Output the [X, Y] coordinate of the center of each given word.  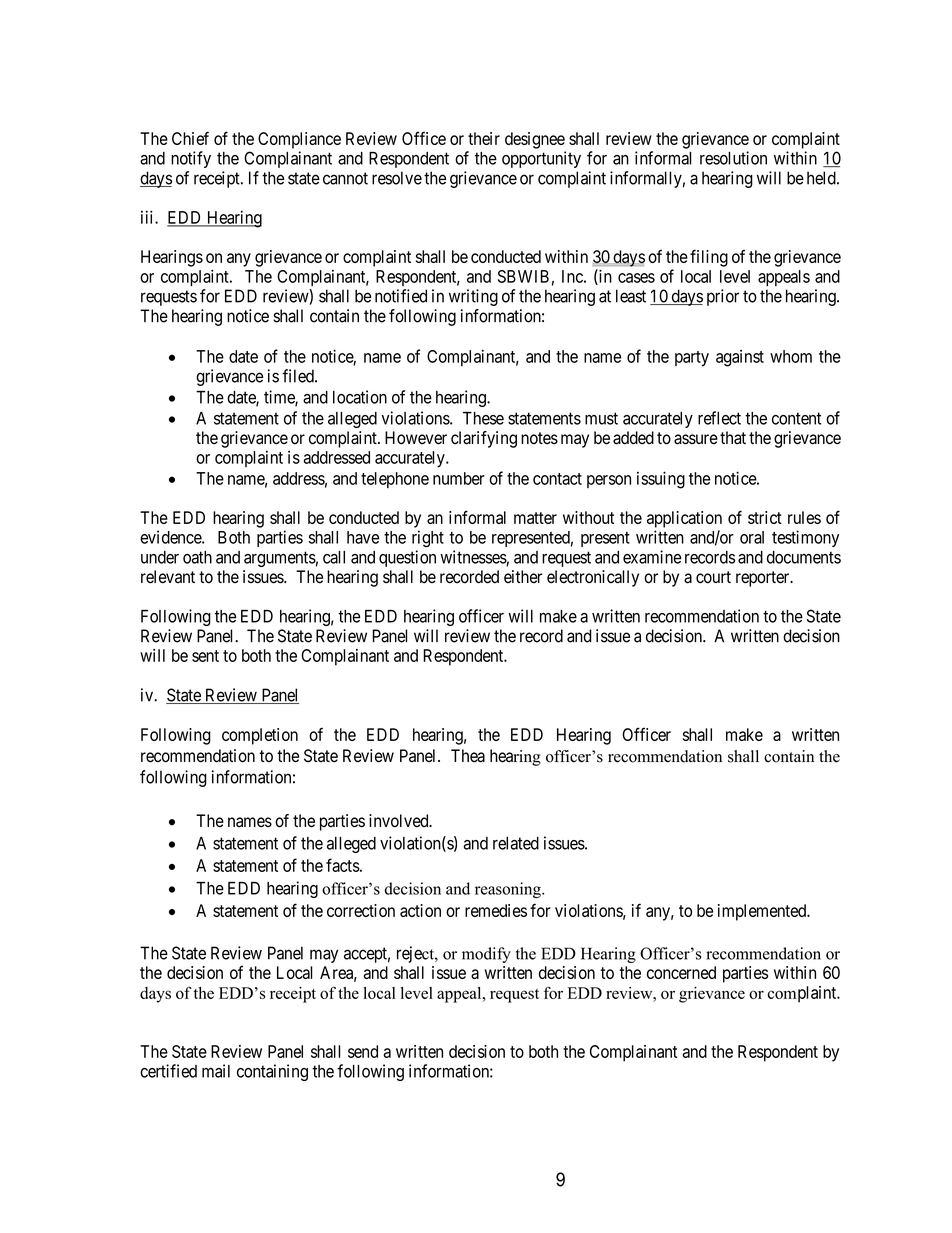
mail [216, 1071]
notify [191, 159]
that [733, 438]
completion [260, 736]
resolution [733, 158]
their [484, 138]
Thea [468, 756]
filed [299, 376]
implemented [763, 912]
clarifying [484, 439]
